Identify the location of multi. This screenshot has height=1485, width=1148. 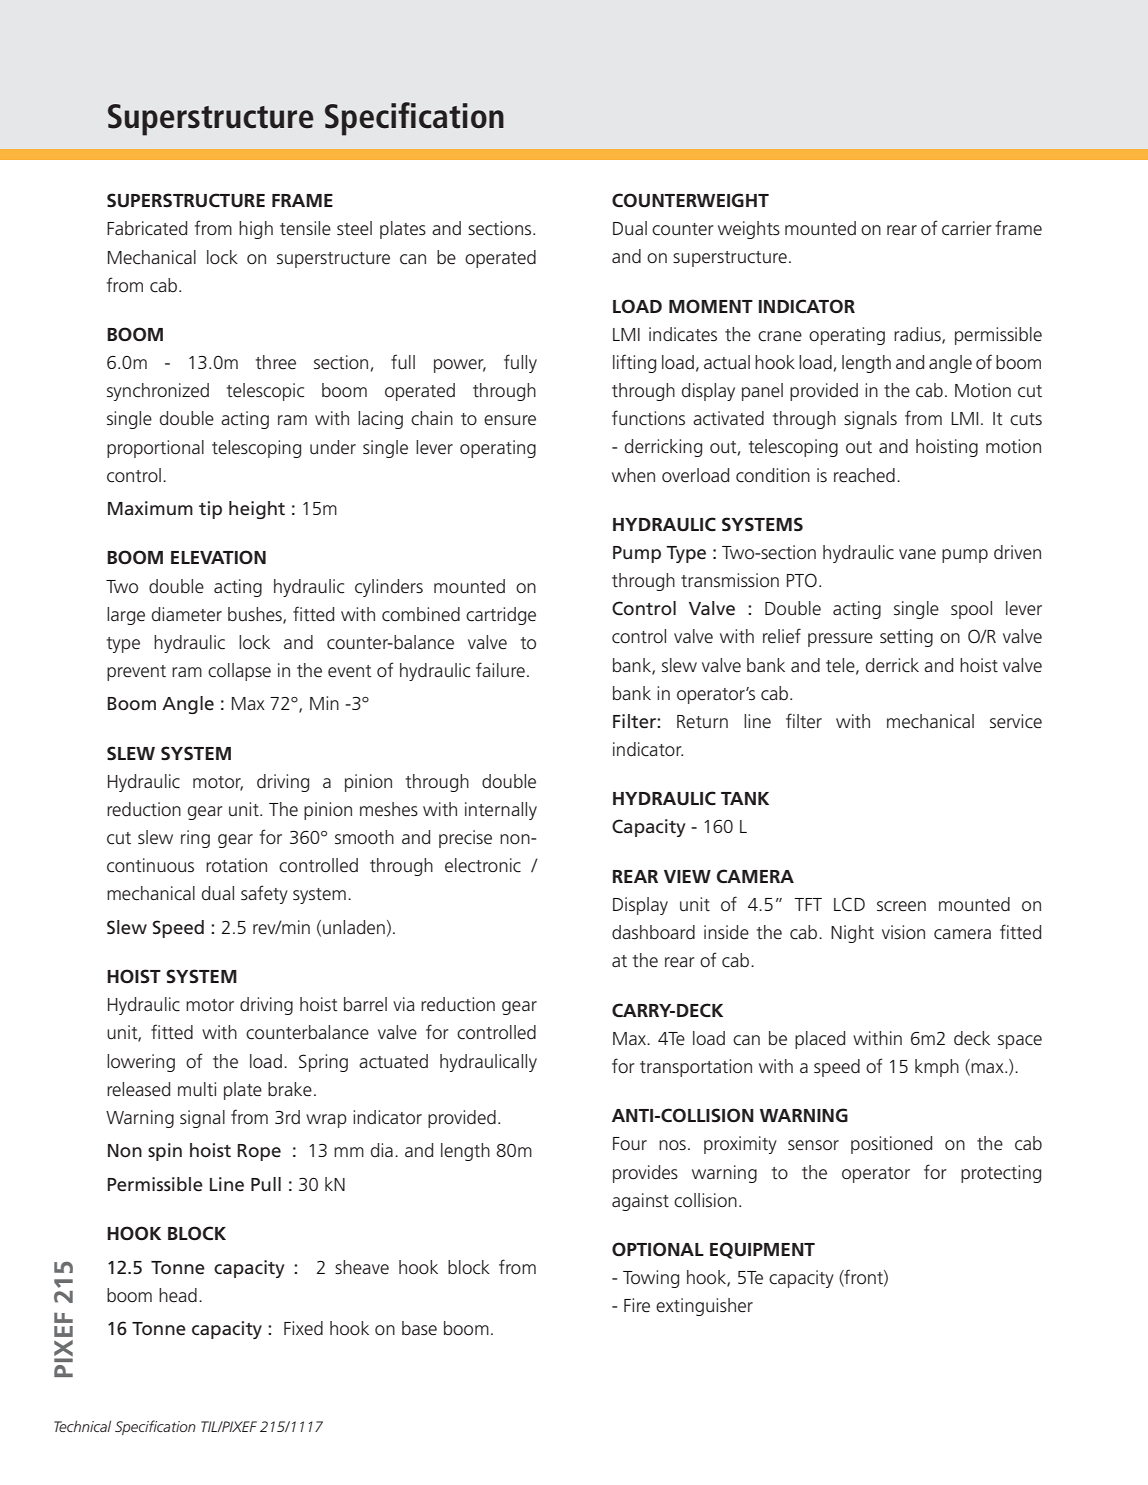
(197, 1089).
